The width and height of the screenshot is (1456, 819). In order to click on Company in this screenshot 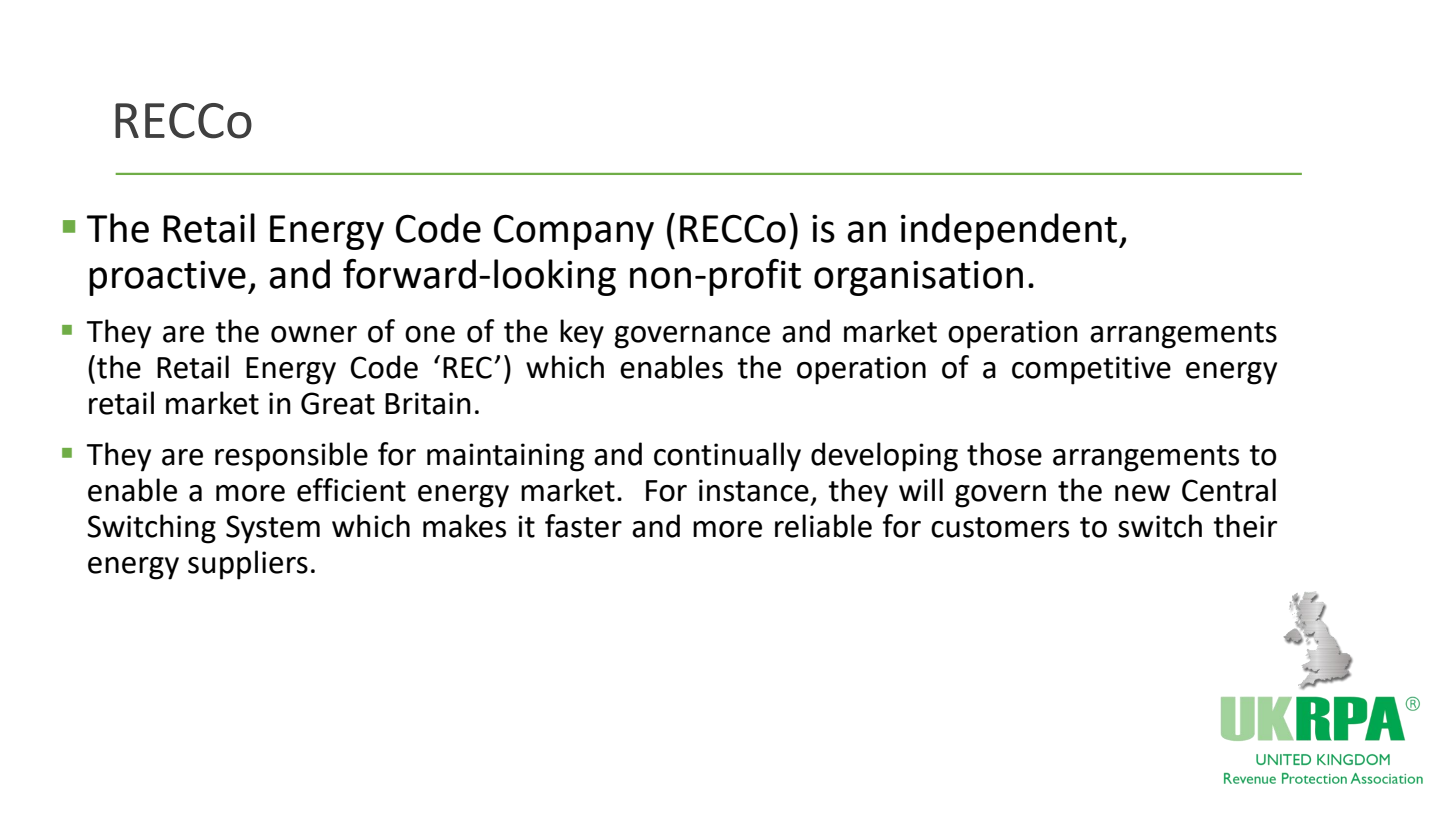, I will do `click(574, 232)`.
